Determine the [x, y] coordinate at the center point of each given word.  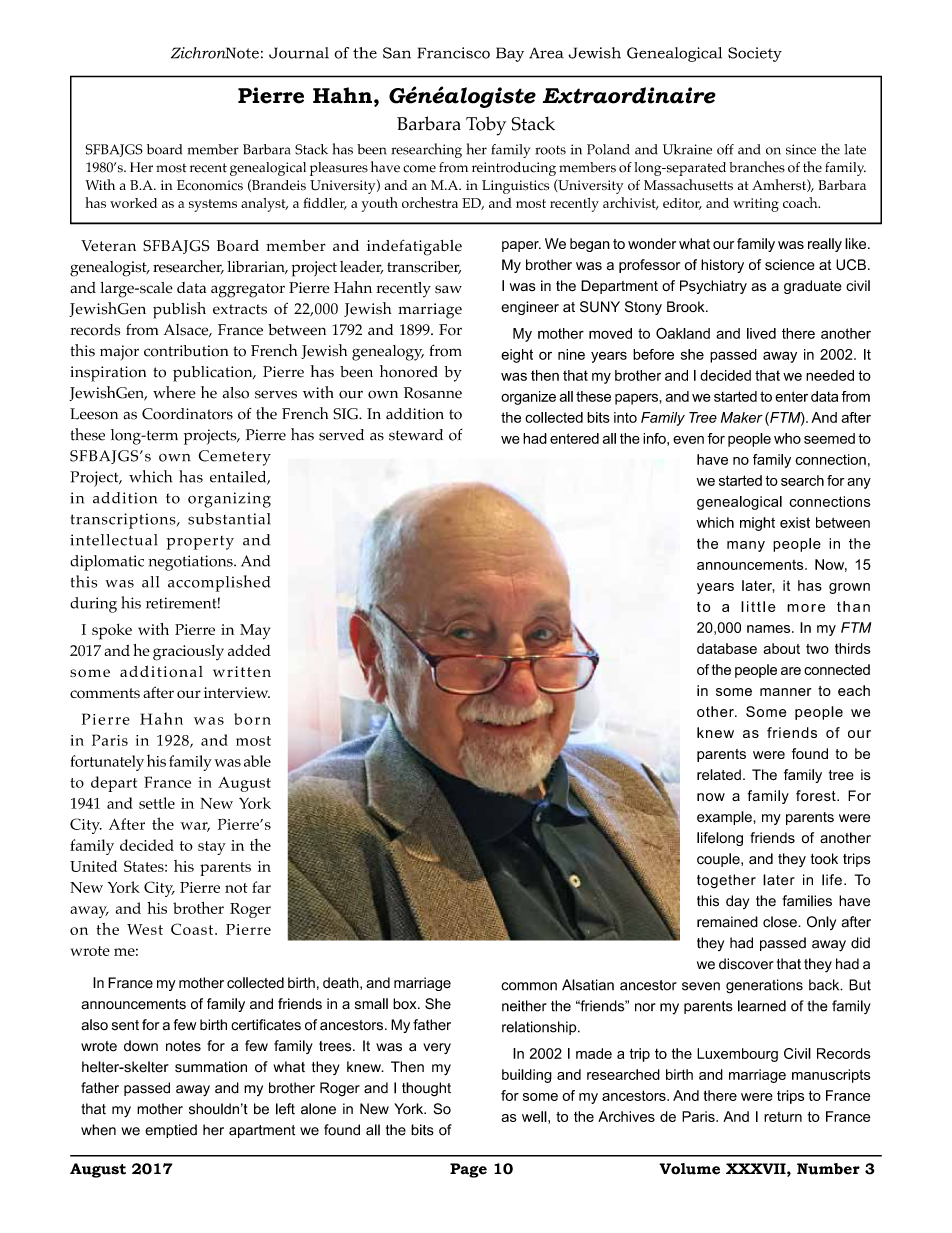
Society [755, 54]
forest [817, 795]
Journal [299, 53]
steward [416, 435]
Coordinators [187, 414]
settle [157, 803]
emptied [171, 1131]
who [787, 438]
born [252, 719]
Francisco [453, 53]
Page [468, 1170]
